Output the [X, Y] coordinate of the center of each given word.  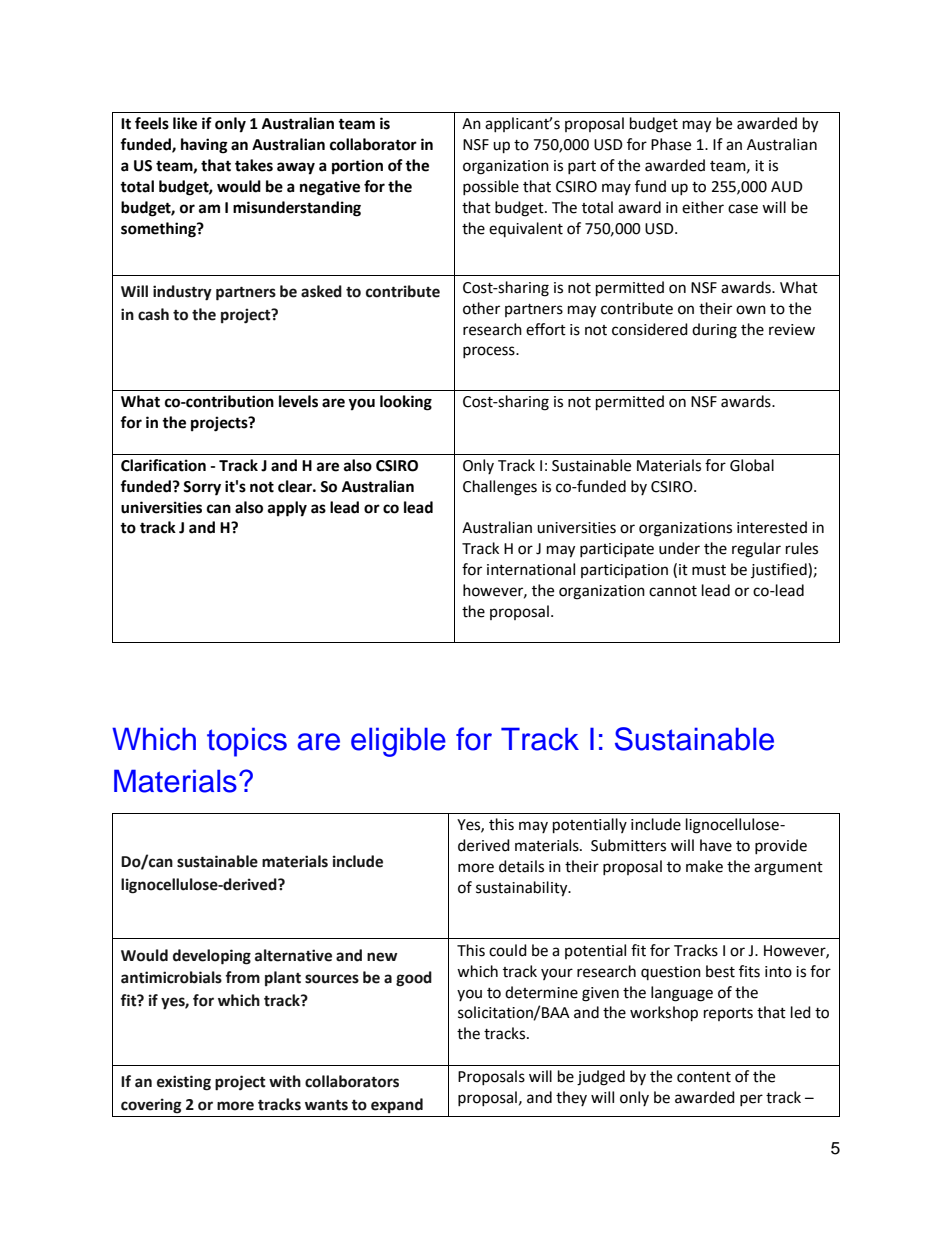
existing [184, 1083]
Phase [671, 144]
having [204, 146]
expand [397, 1105]
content [704, 1077]
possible [491, 187]
